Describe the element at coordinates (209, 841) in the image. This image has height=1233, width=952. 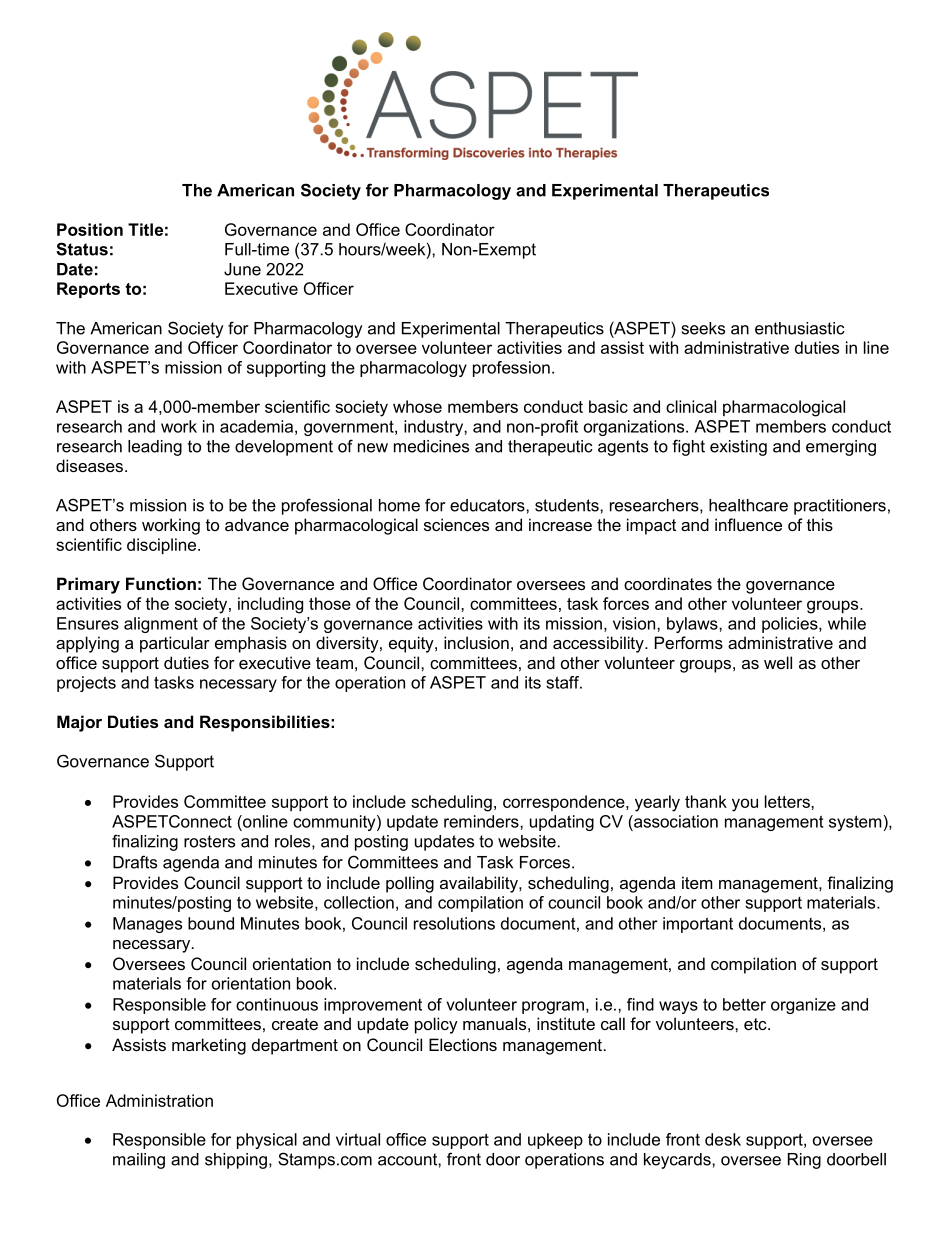
I see `rosters` at that location.
